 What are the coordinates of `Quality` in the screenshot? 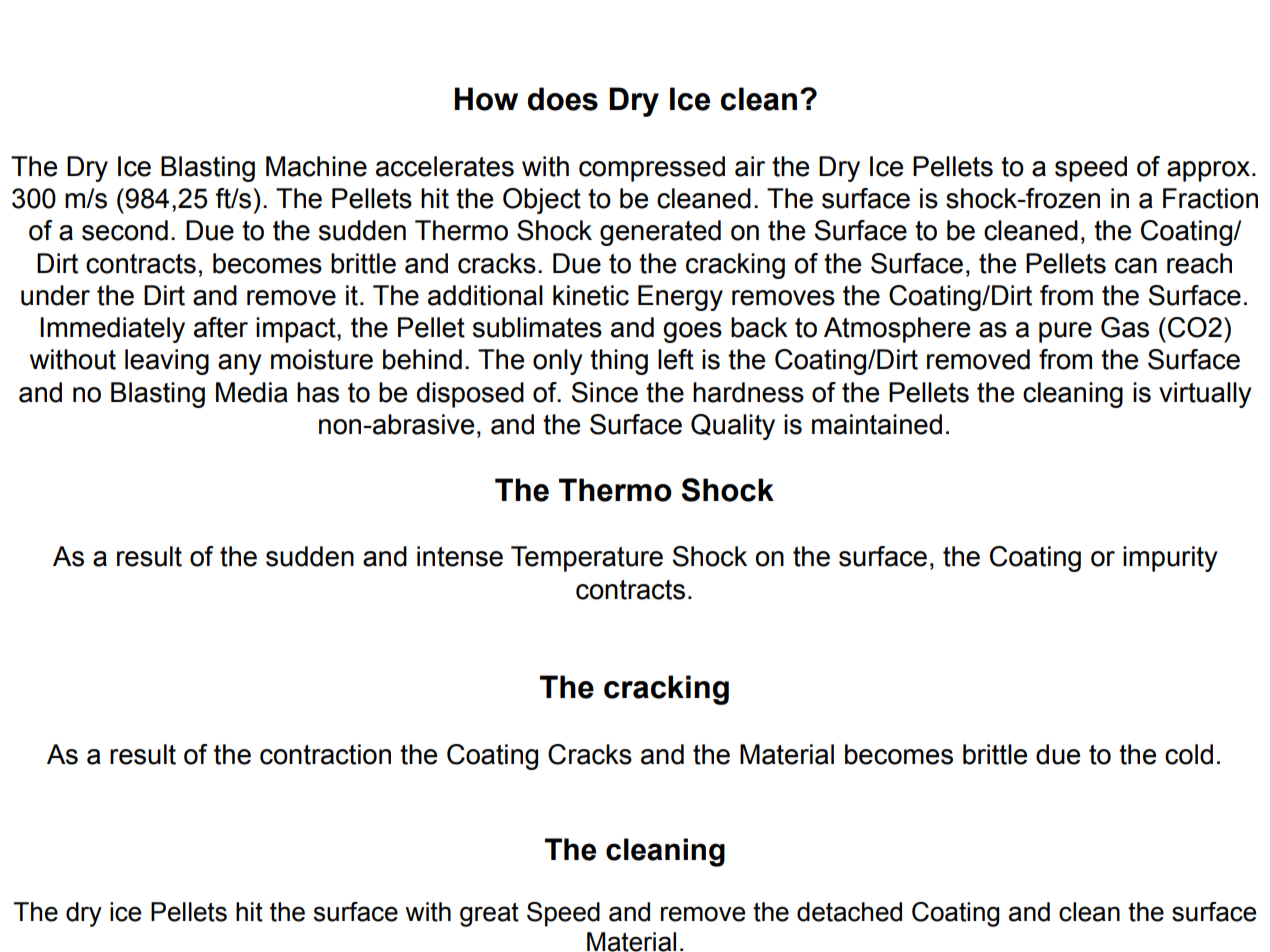 It's located at (733, 427).
